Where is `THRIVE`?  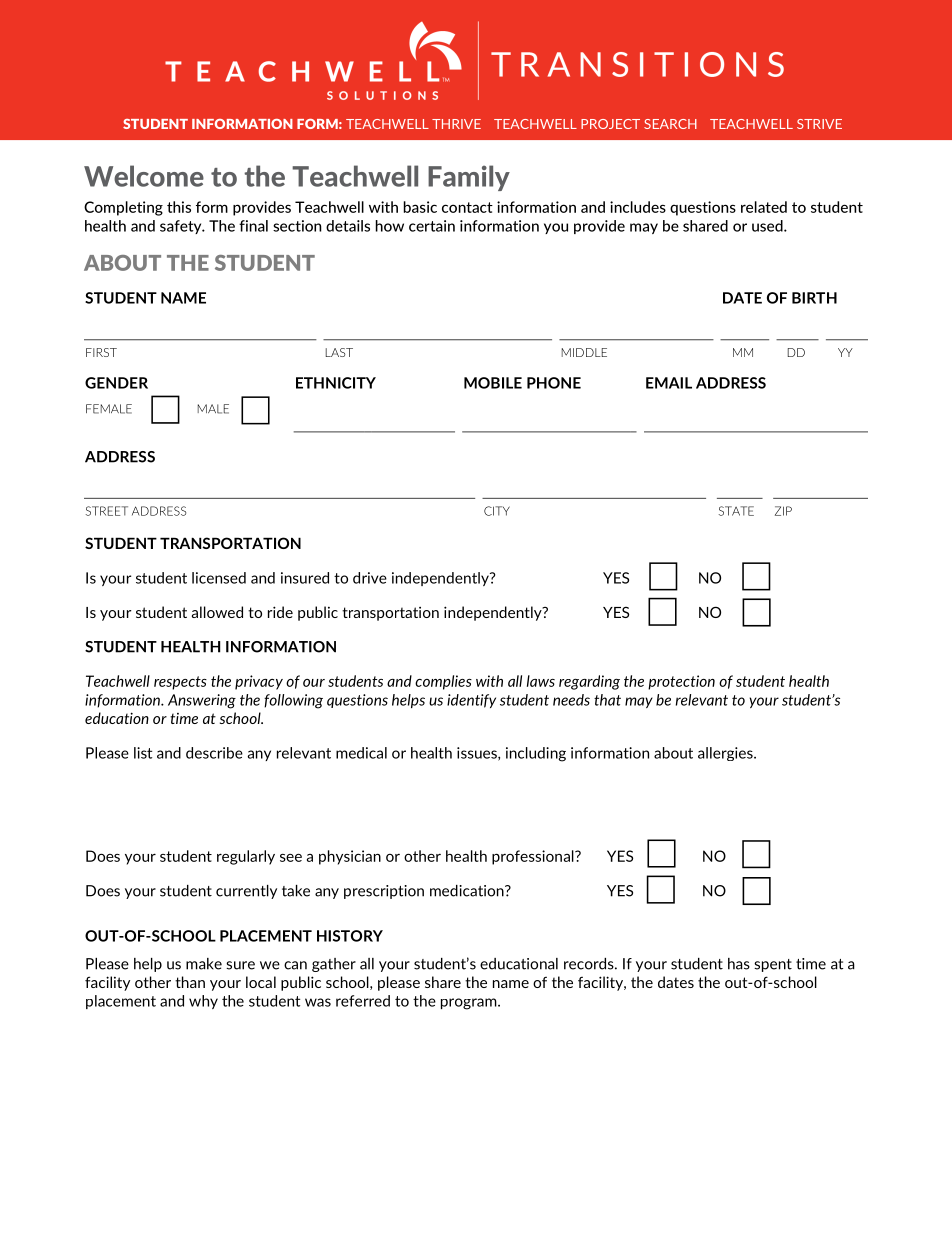 THRIVE is located at coordinates (456, 124).
